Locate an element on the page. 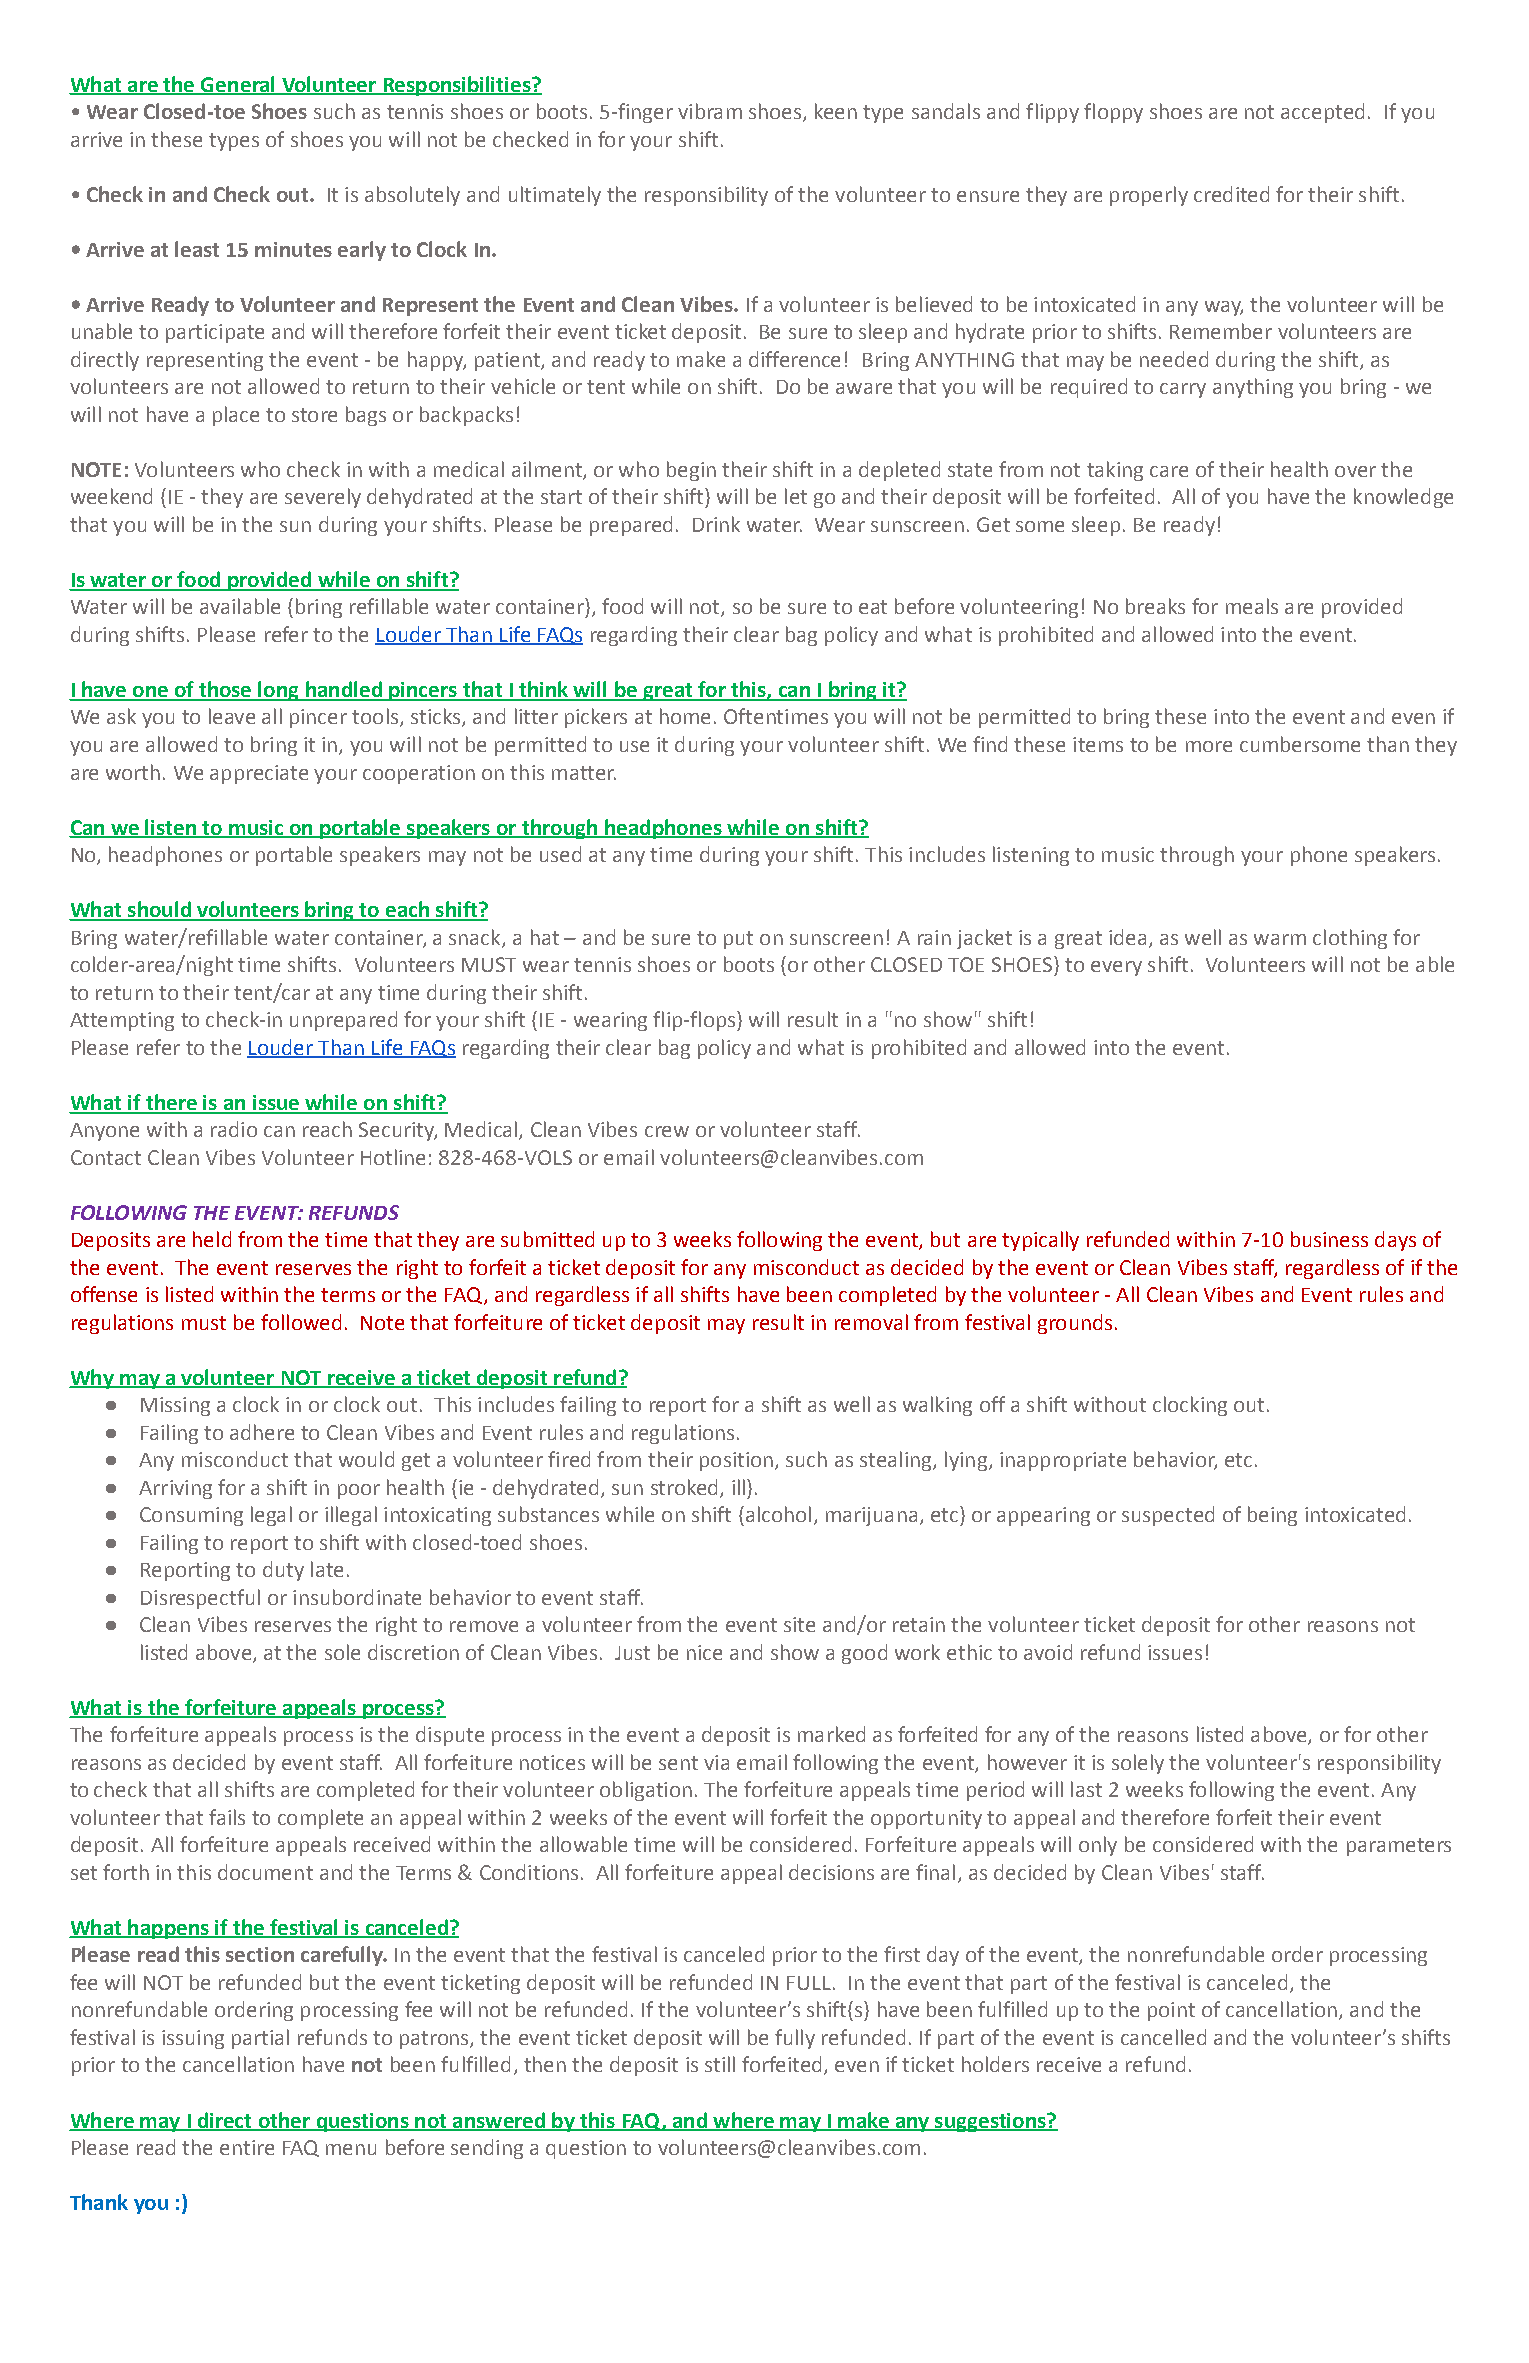 The image size is (1529, 2363). still is located at coordinates (720, 2064).
